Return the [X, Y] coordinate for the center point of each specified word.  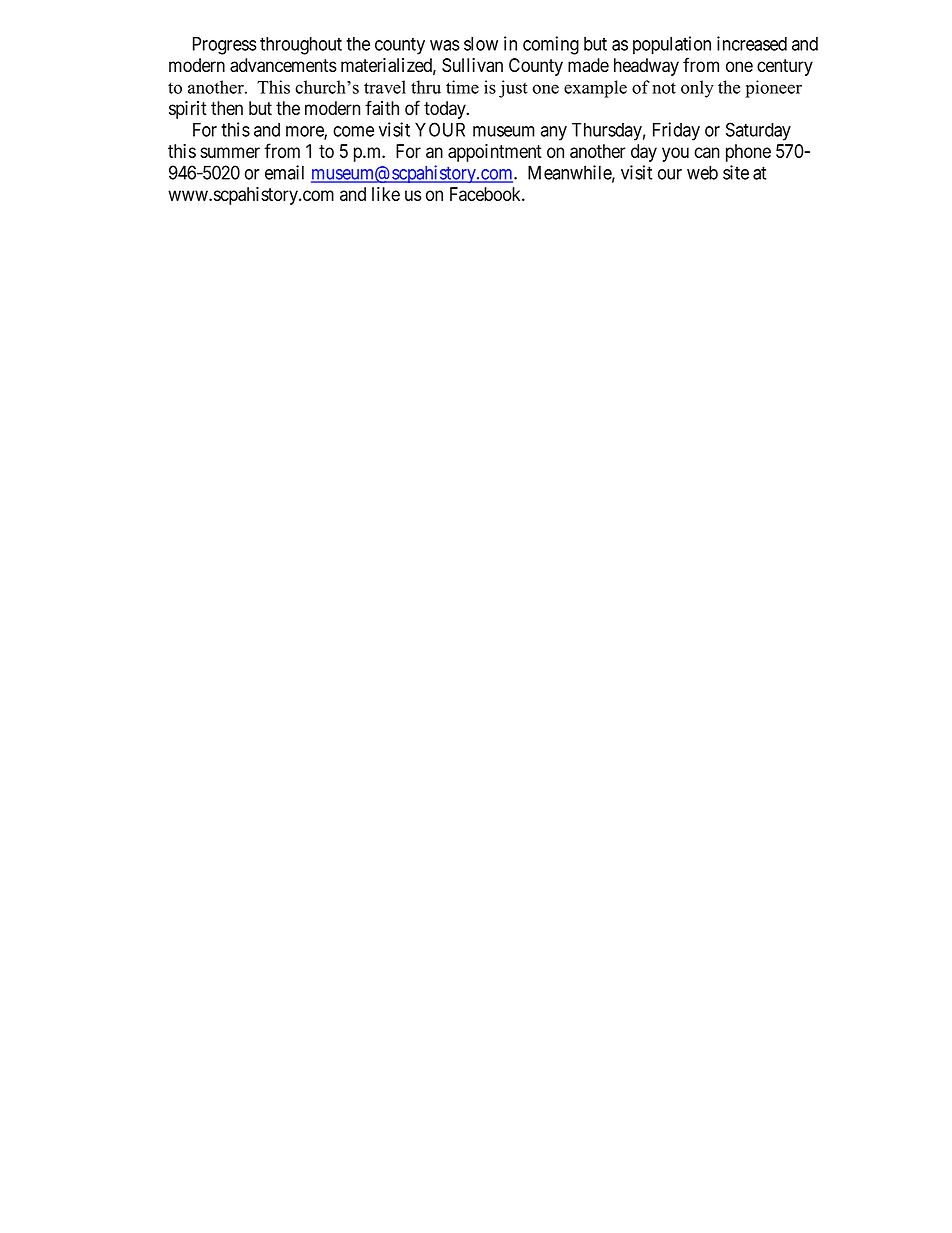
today [446, 110]
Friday [676, 131]
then [227, 108]
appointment [495, 153]
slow [481, 44]
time [462, 87]
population [672, 45]
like [386, 194]
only [697, 89]
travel [385, 87]
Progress [225, 46]
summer [230, 152]
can [707, 152]
